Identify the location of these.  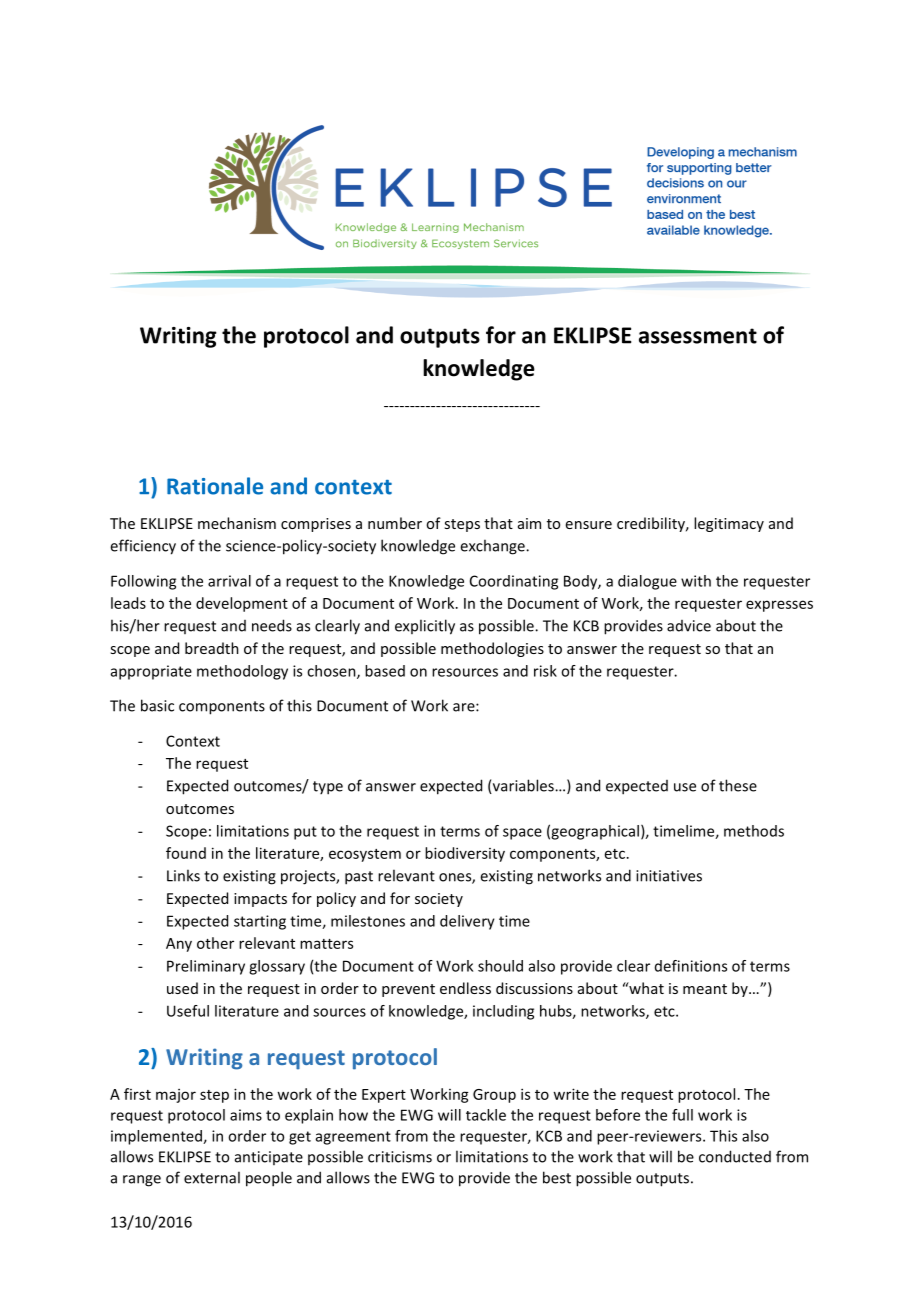
(738, 785).
